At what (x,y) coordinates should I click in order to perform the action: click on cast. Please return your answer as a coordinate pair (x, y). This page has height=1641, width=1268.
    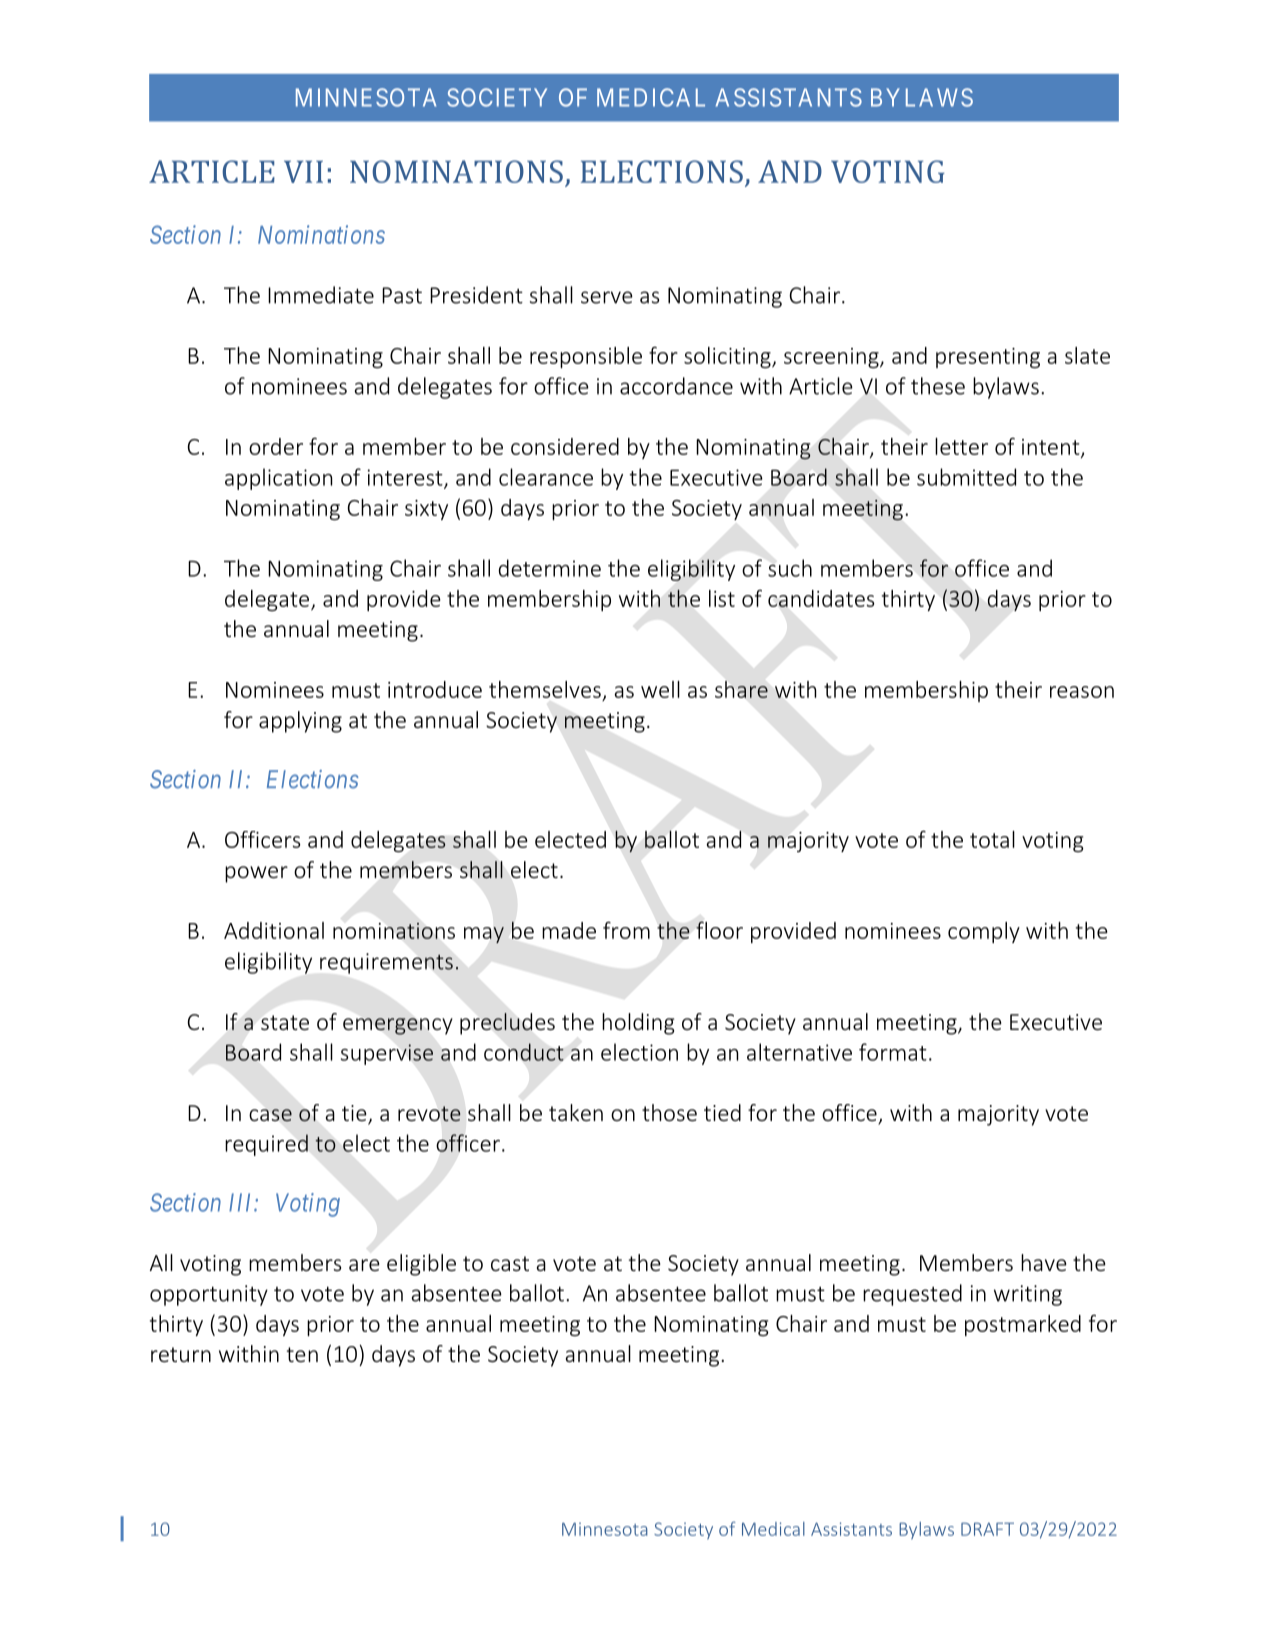
    Looking at the image, I should click on (510, 1263).
